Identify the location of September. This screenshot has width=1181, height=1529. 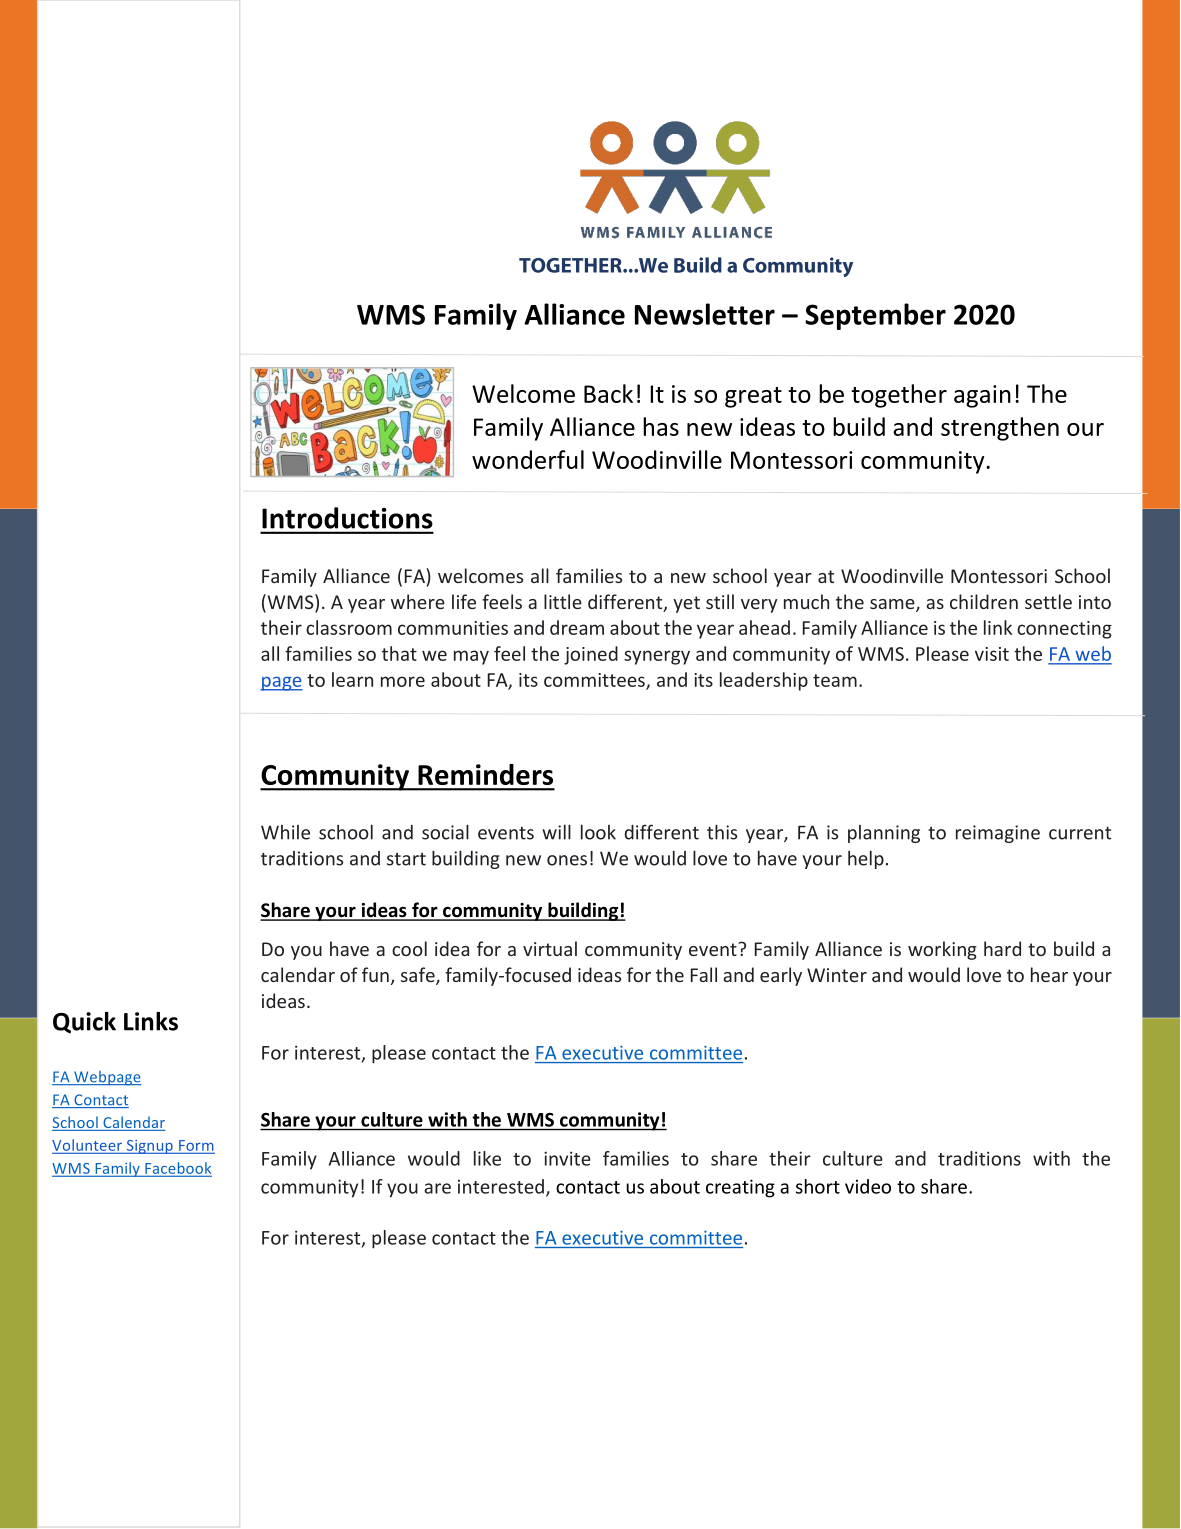
(875, 316).
